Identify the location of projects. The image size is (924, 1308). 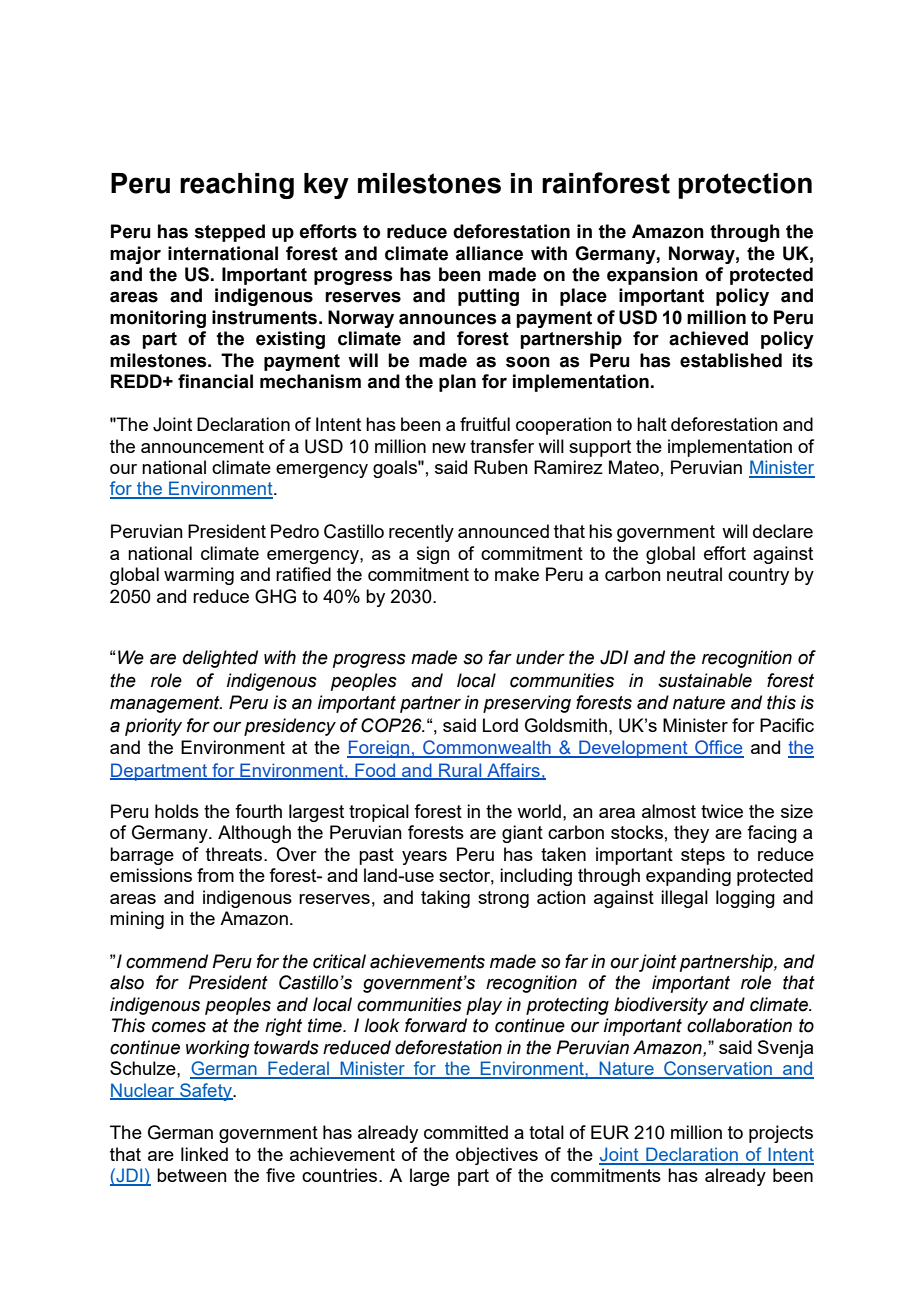
(781, 1134).
